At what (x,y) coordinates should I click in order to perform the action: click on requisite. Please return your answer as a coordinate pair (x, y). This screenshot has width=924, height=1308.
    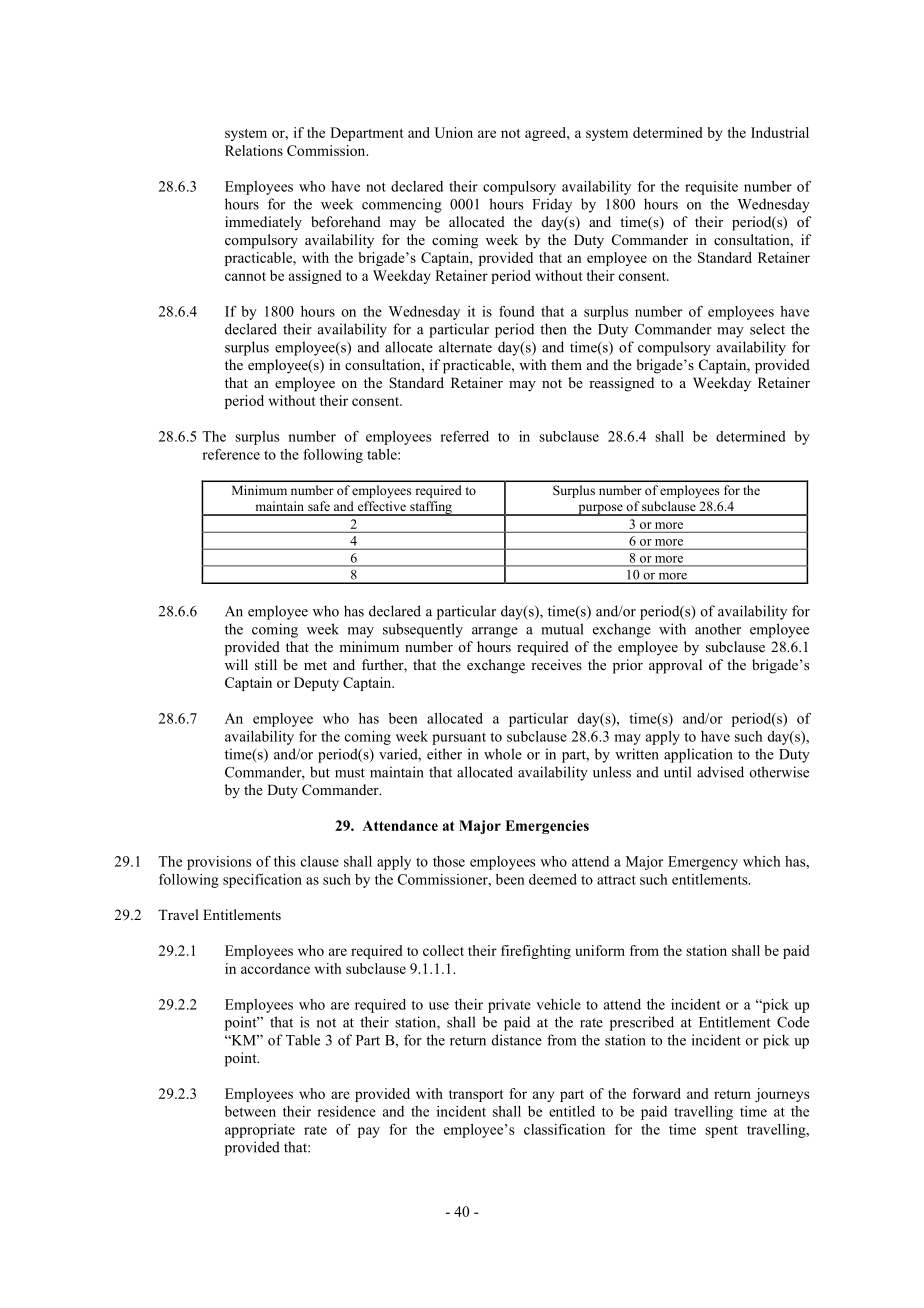
    Looking at the image, I should click on (711, 188).
